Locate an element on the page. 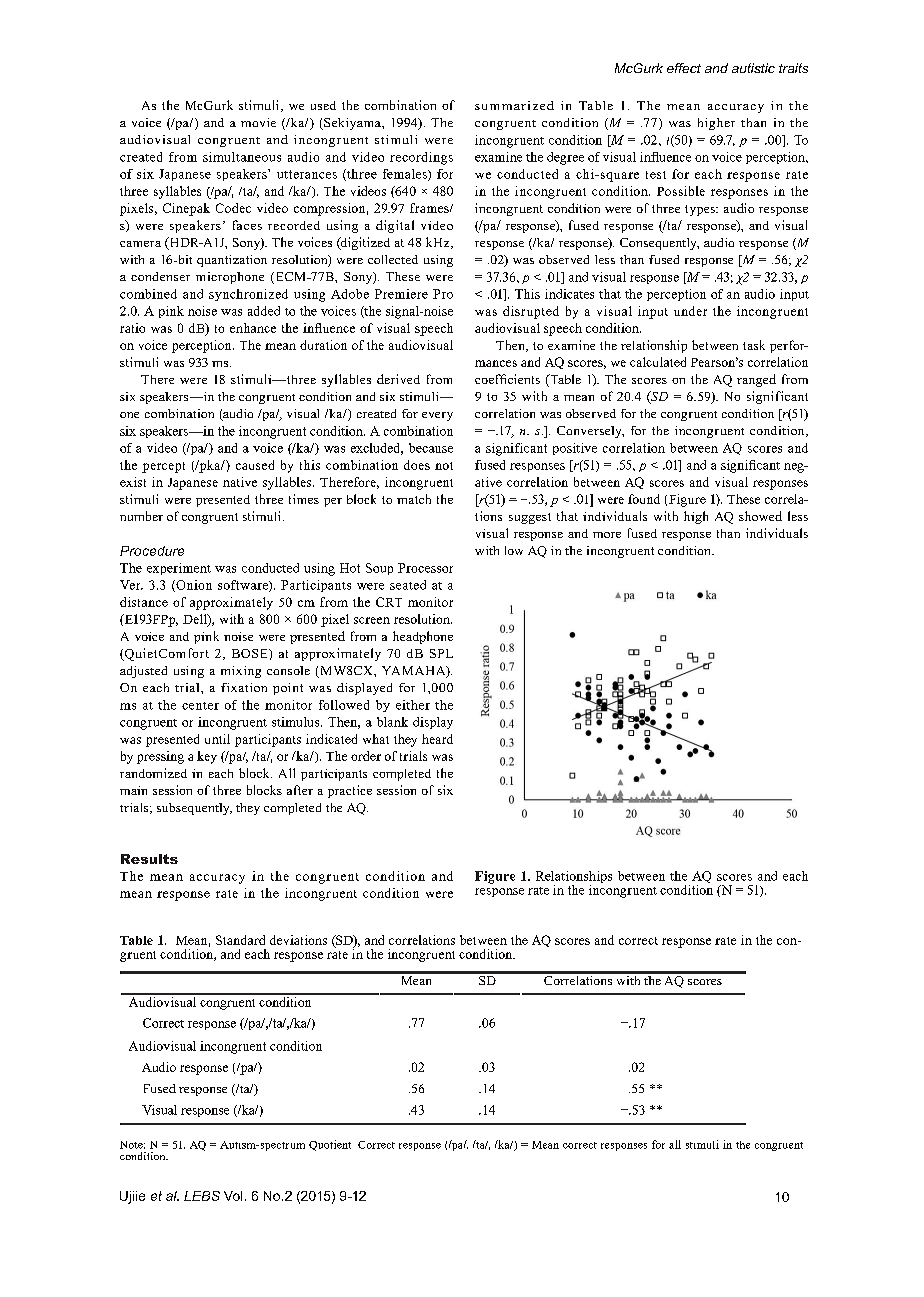 This page has width=924, height=1297. order is located at coordinates (366, 756).
